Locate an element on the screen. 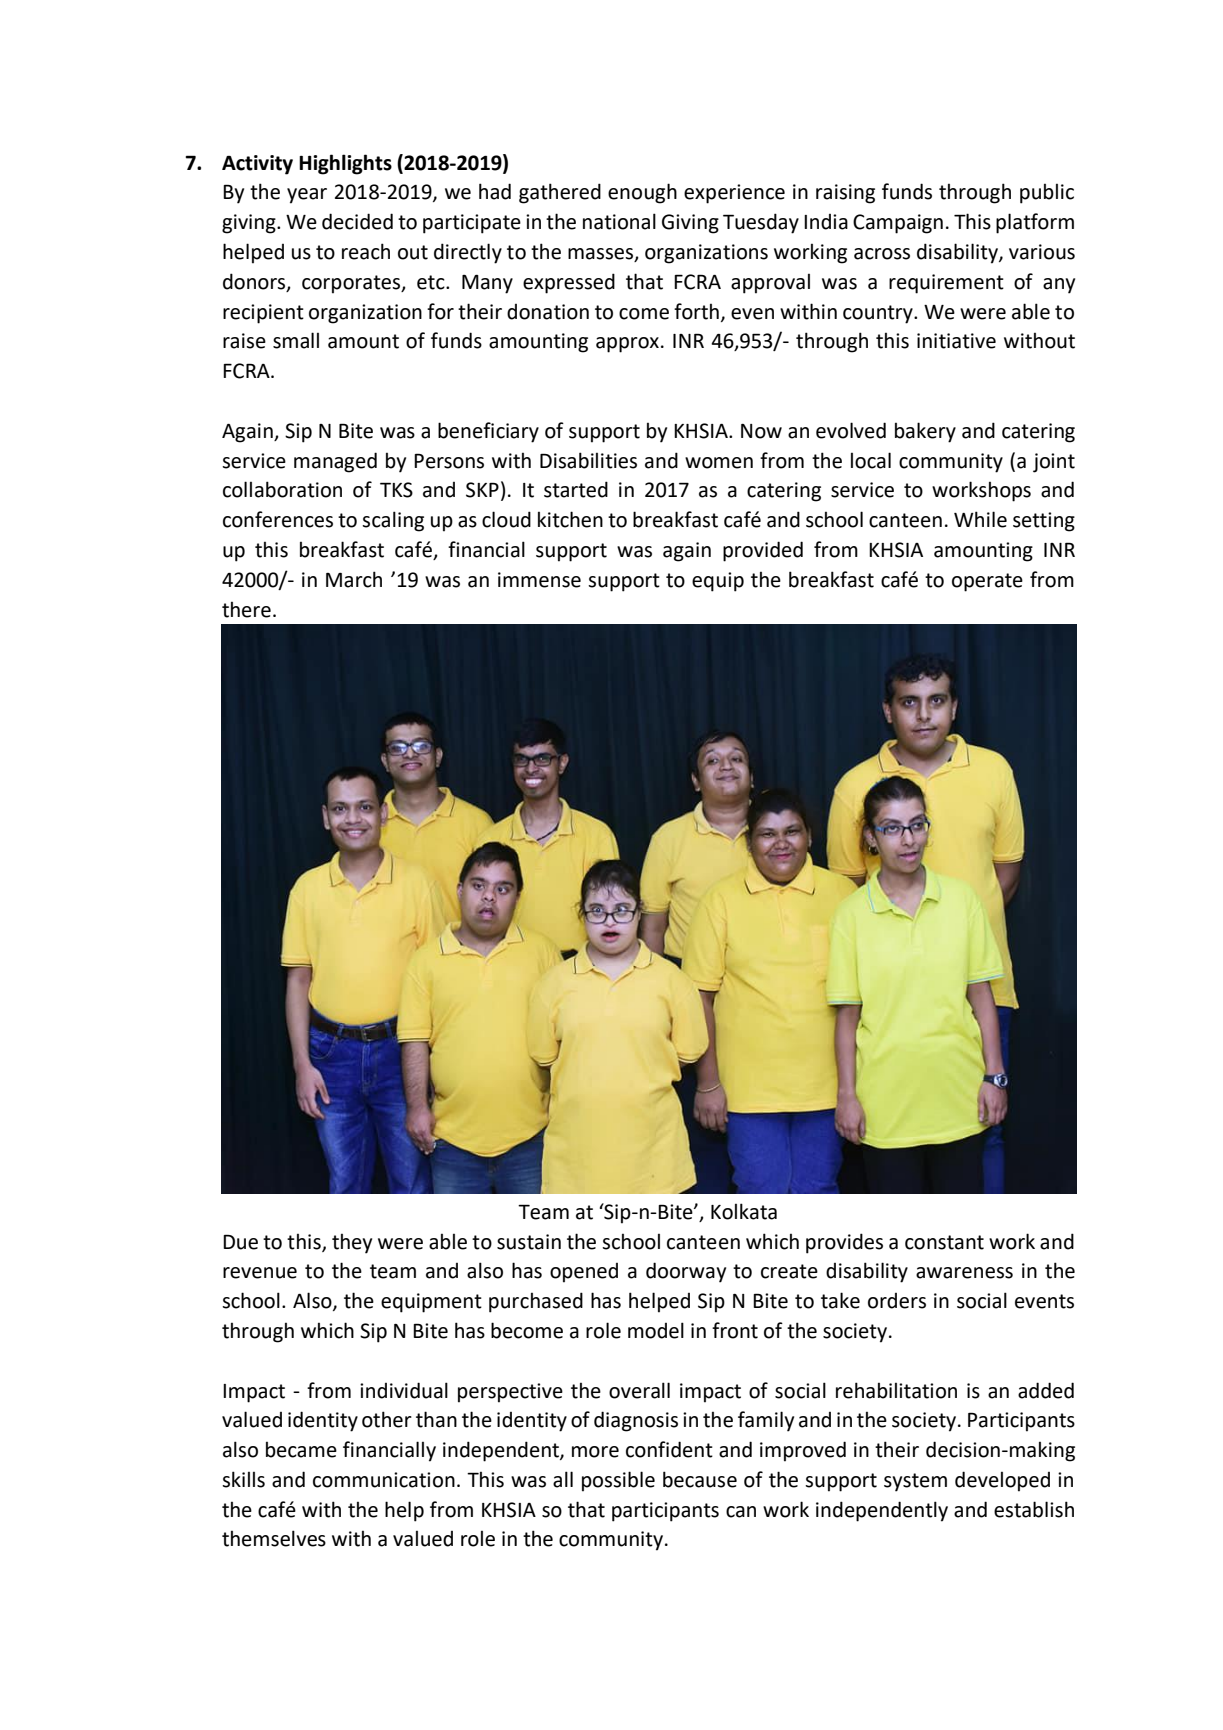  operate is located at coordinates (987, 582).
